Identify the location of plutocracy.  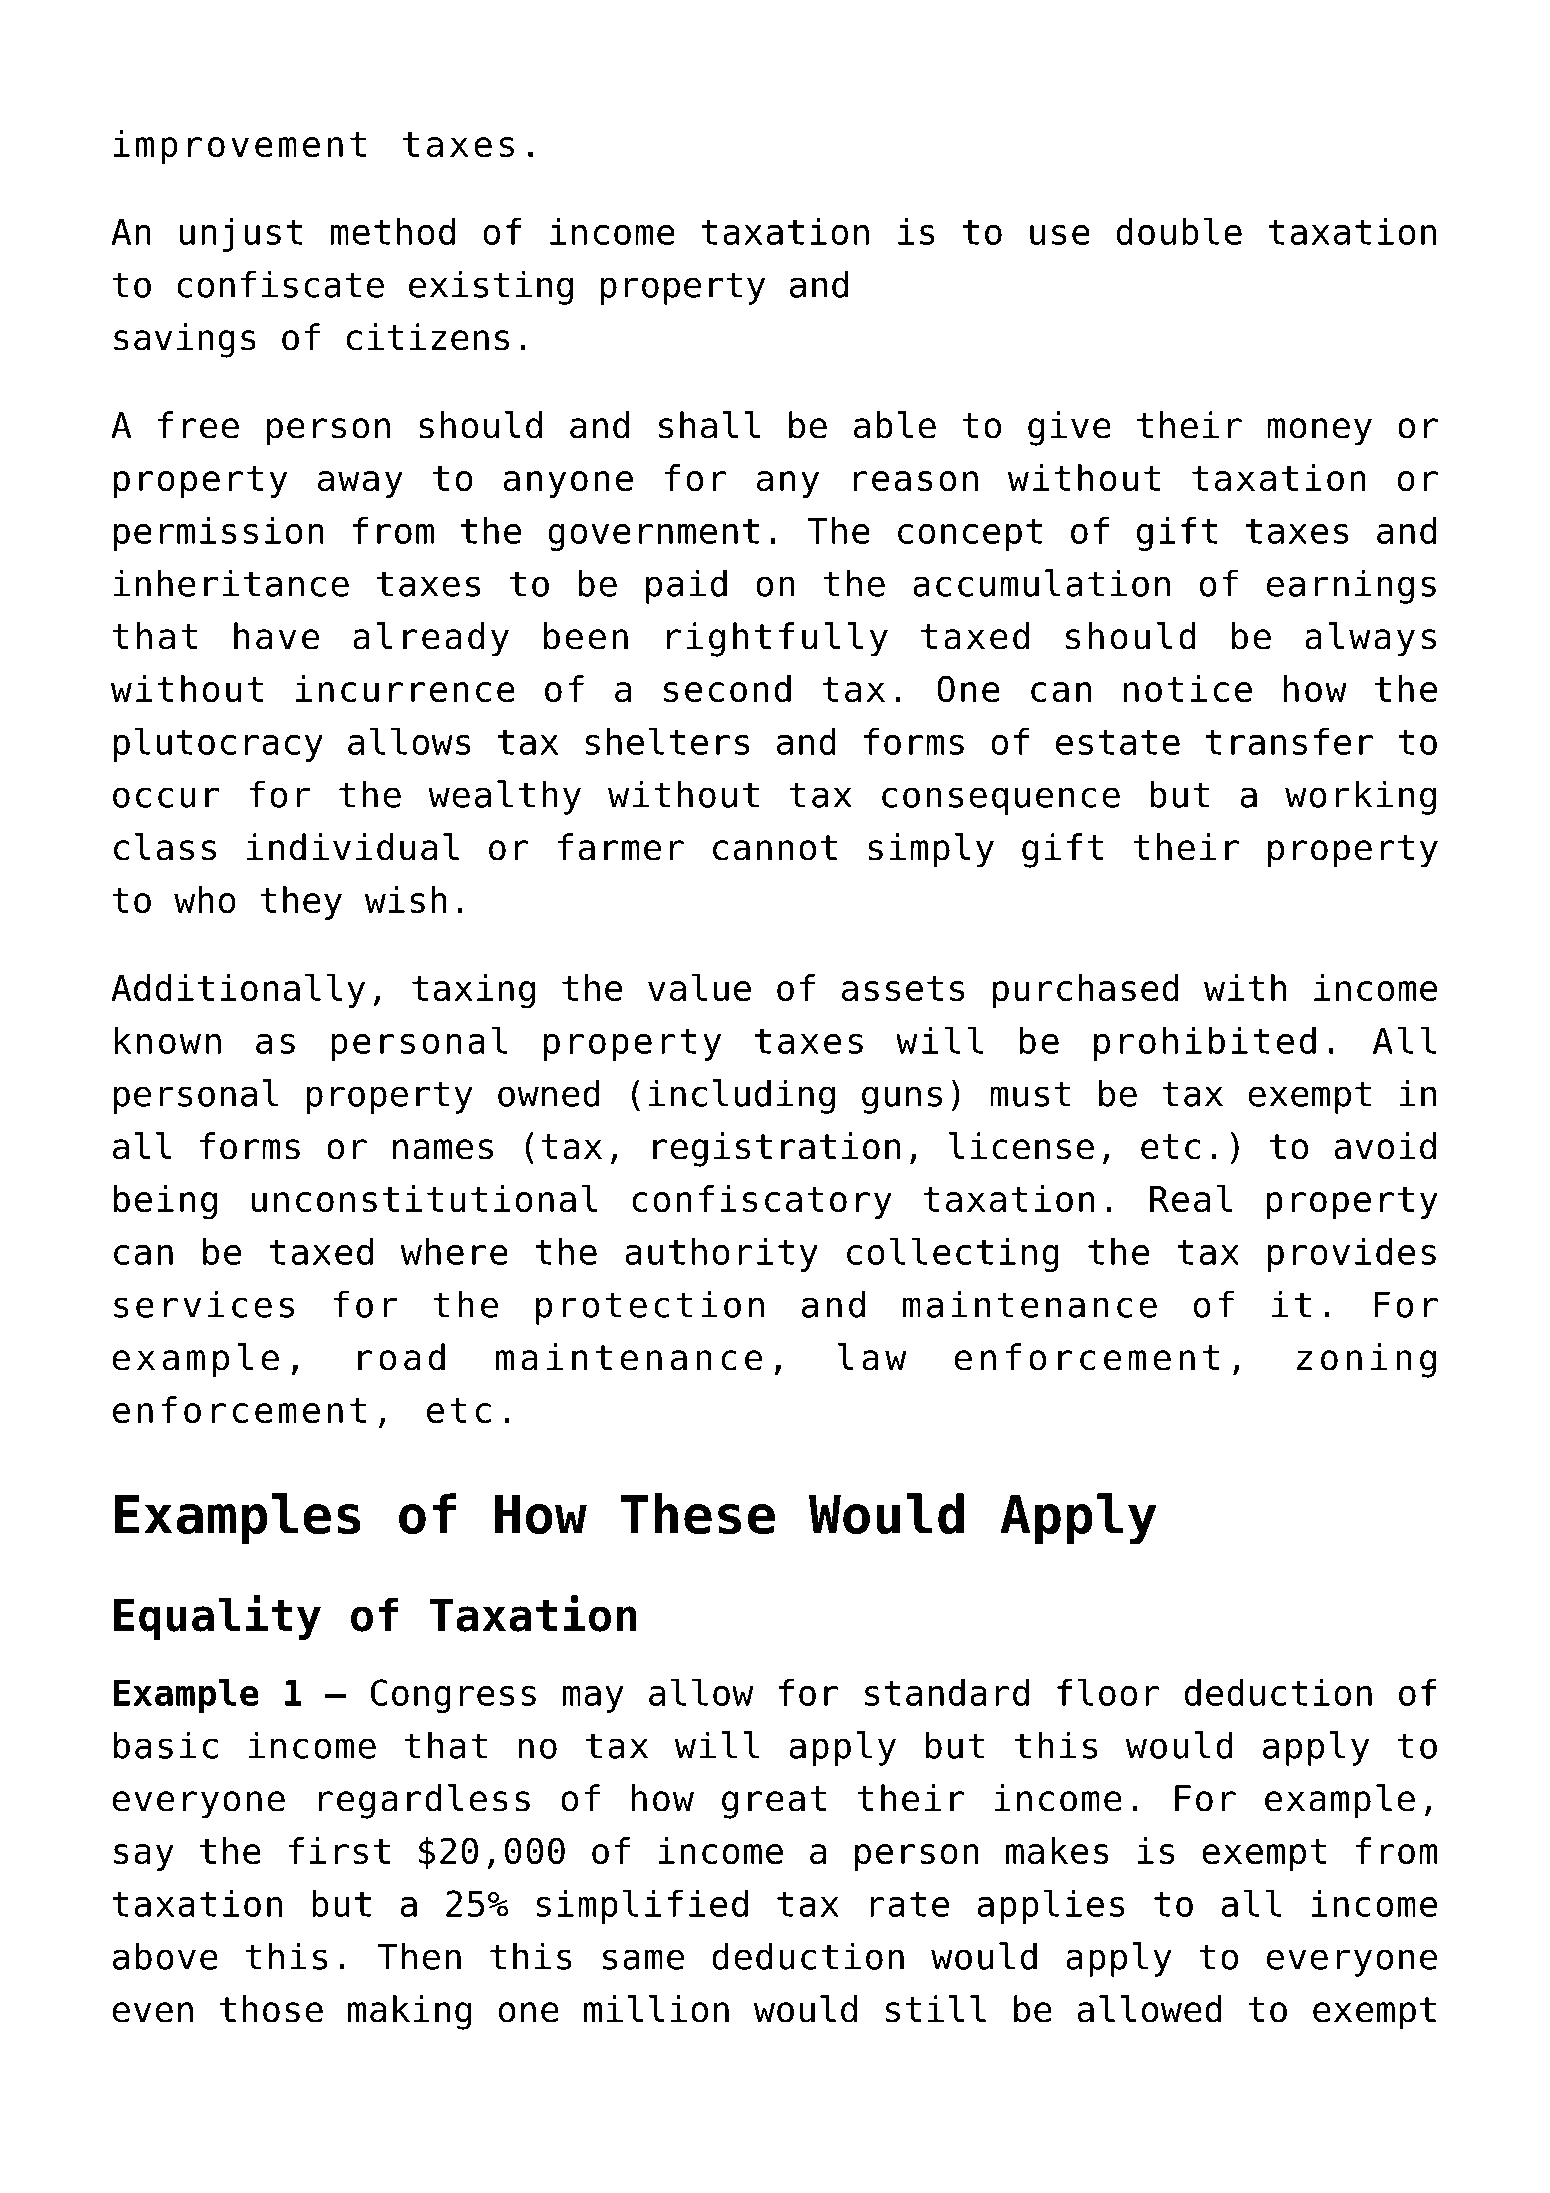
(218, 744).
